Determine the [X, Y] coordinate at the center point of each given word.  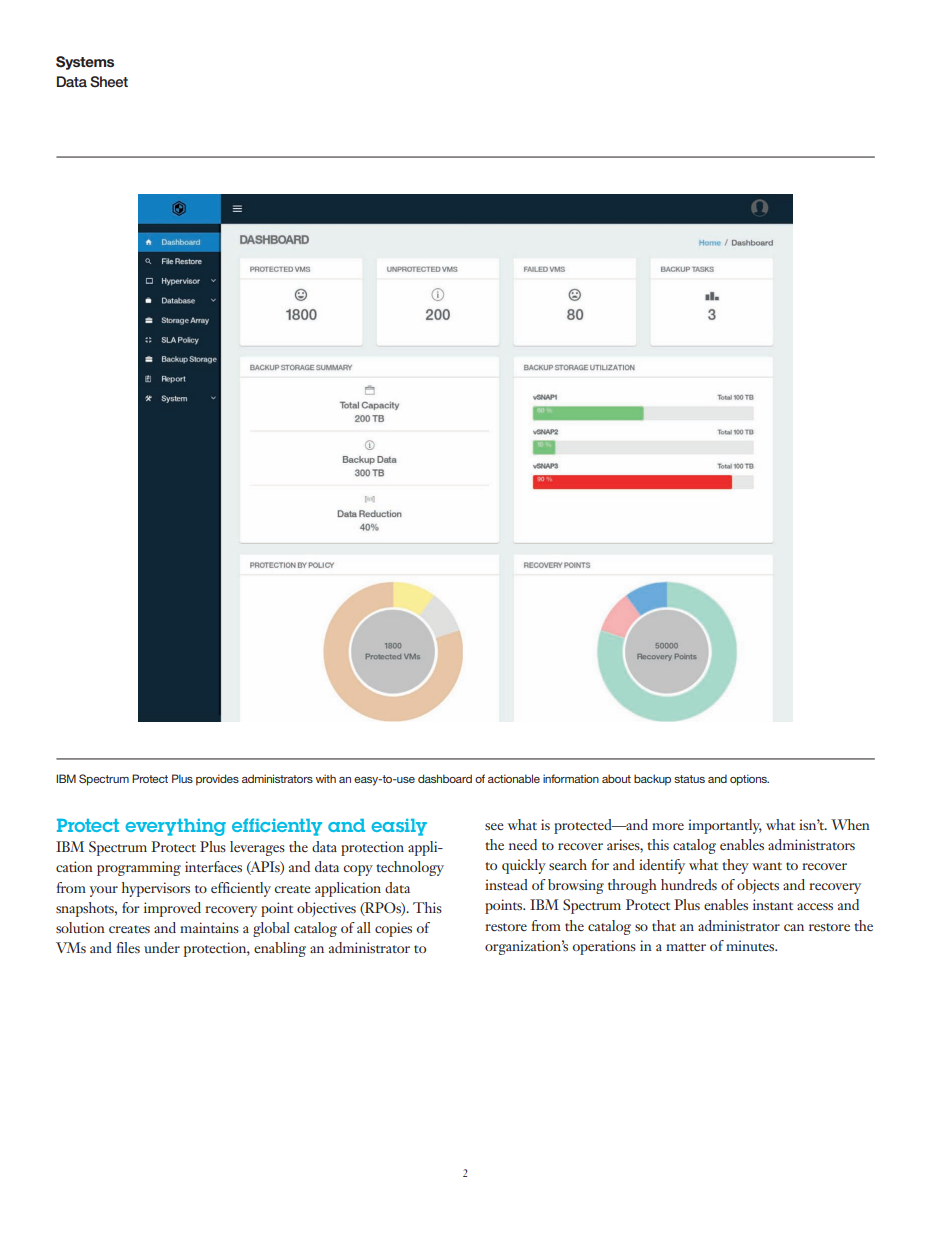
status [689, 779]
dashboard [445, 778]
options [749, 780]
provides [217, 780]
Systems [85, 63]
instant [773, 904]
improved [172, 909]
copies [393, 929]
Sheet [109, 81]
